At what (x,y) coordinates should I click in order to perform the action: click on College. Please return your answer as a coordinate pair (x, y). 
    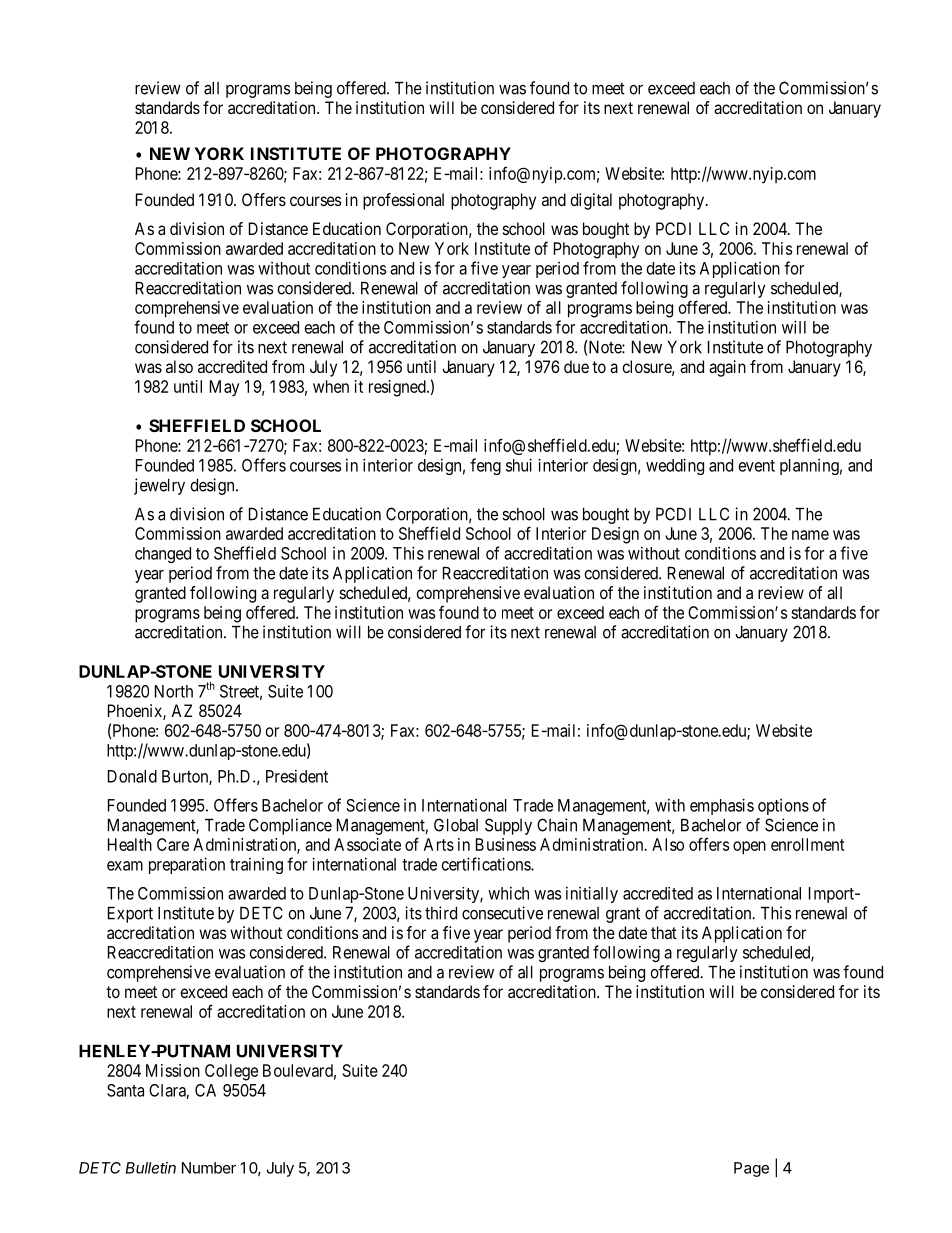
    Looking at the image, I should click on (231, 1072).
